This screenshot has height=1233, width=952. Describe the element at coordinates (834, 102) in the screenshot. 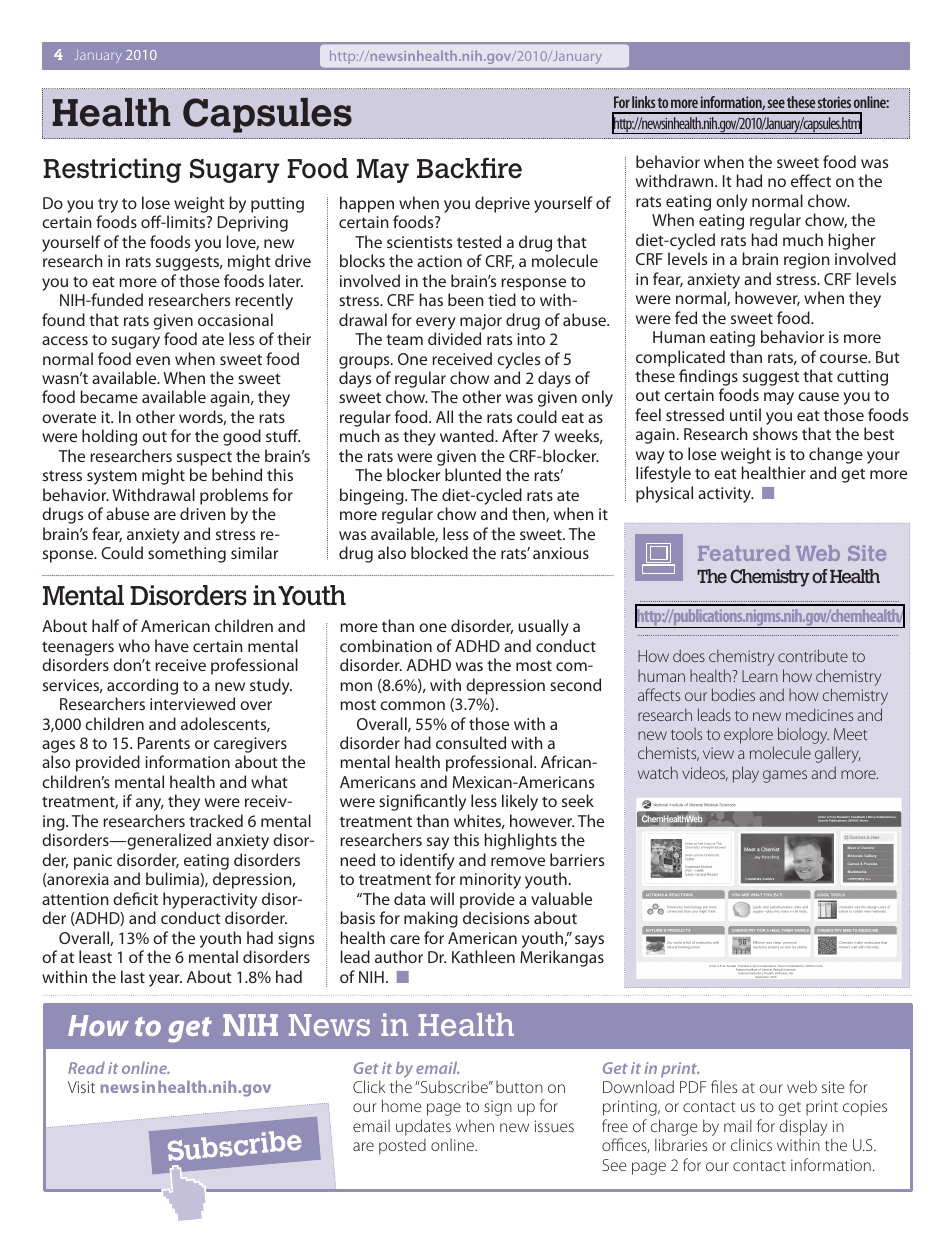

I see `stories` at that location.
